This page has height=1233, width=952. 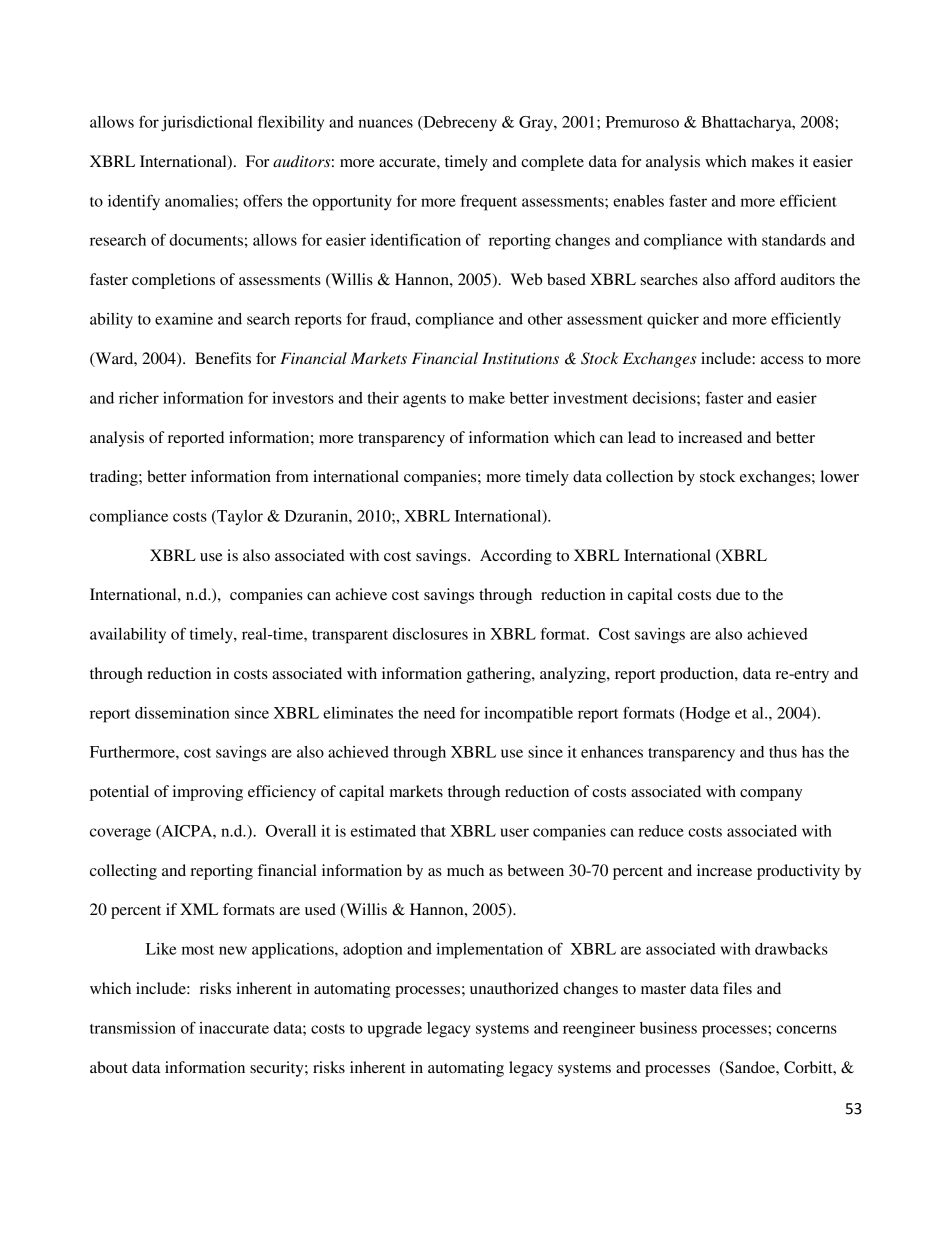 What do you see at coordinates (839, 476) in the page?
I see `lower` at bounding box center [839, 476].
